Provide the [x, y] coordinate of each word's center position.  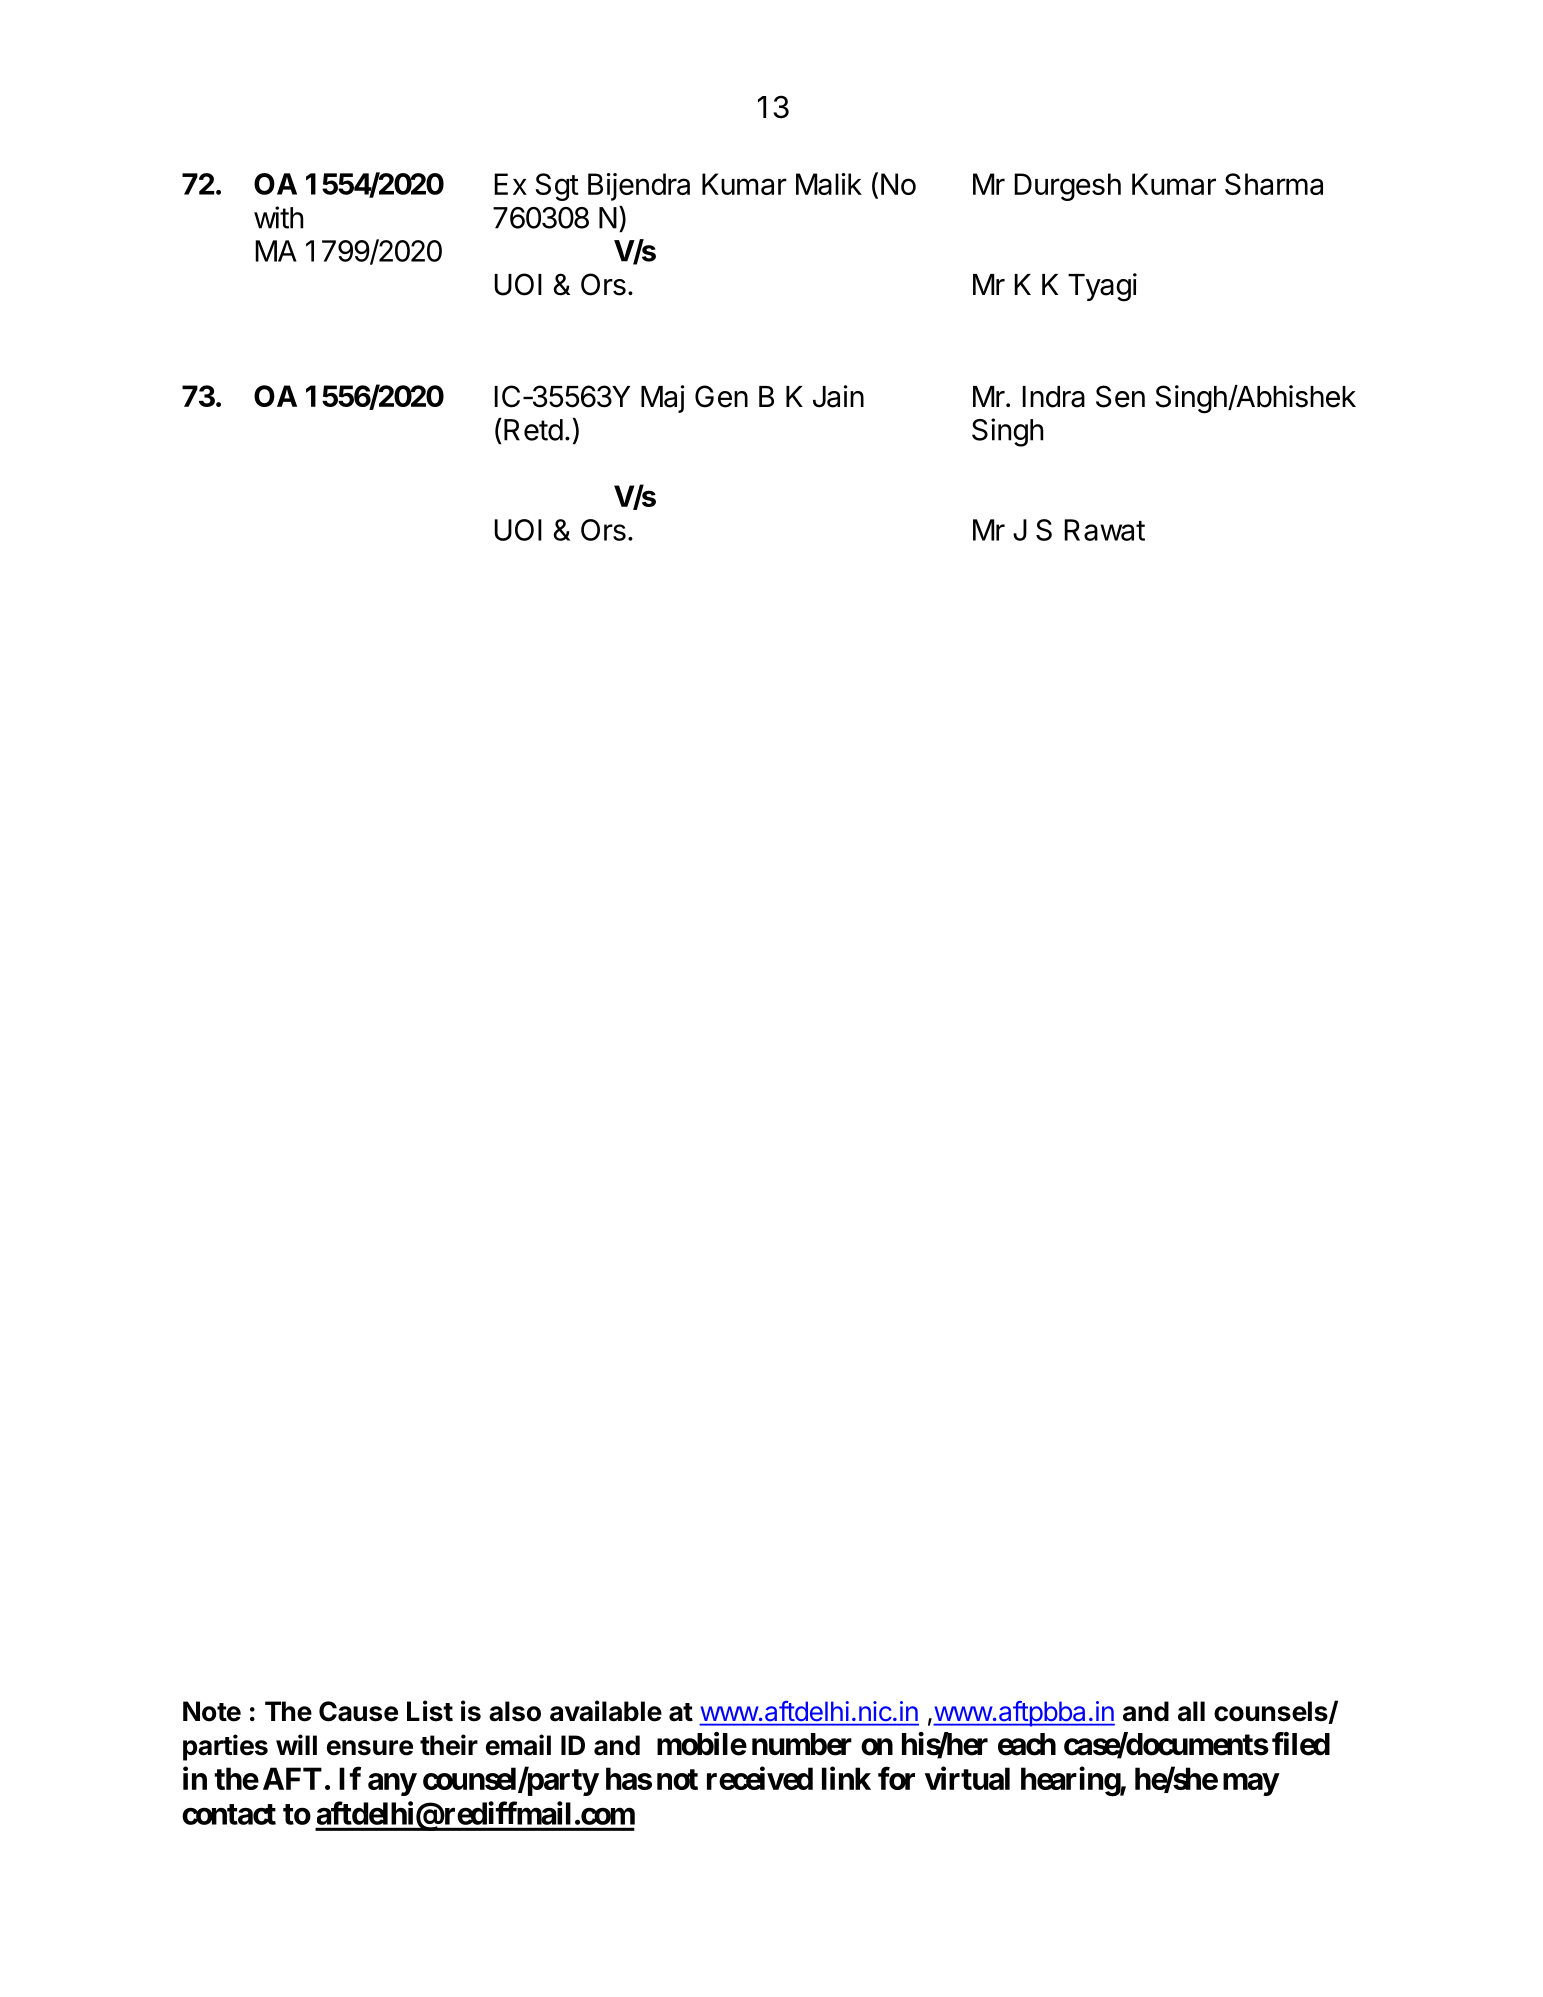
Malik [829, 184]
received [760, 1778]
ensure [370, 1748]
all [1191, 1711]
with [278, 217]
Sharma [1274, 184]
